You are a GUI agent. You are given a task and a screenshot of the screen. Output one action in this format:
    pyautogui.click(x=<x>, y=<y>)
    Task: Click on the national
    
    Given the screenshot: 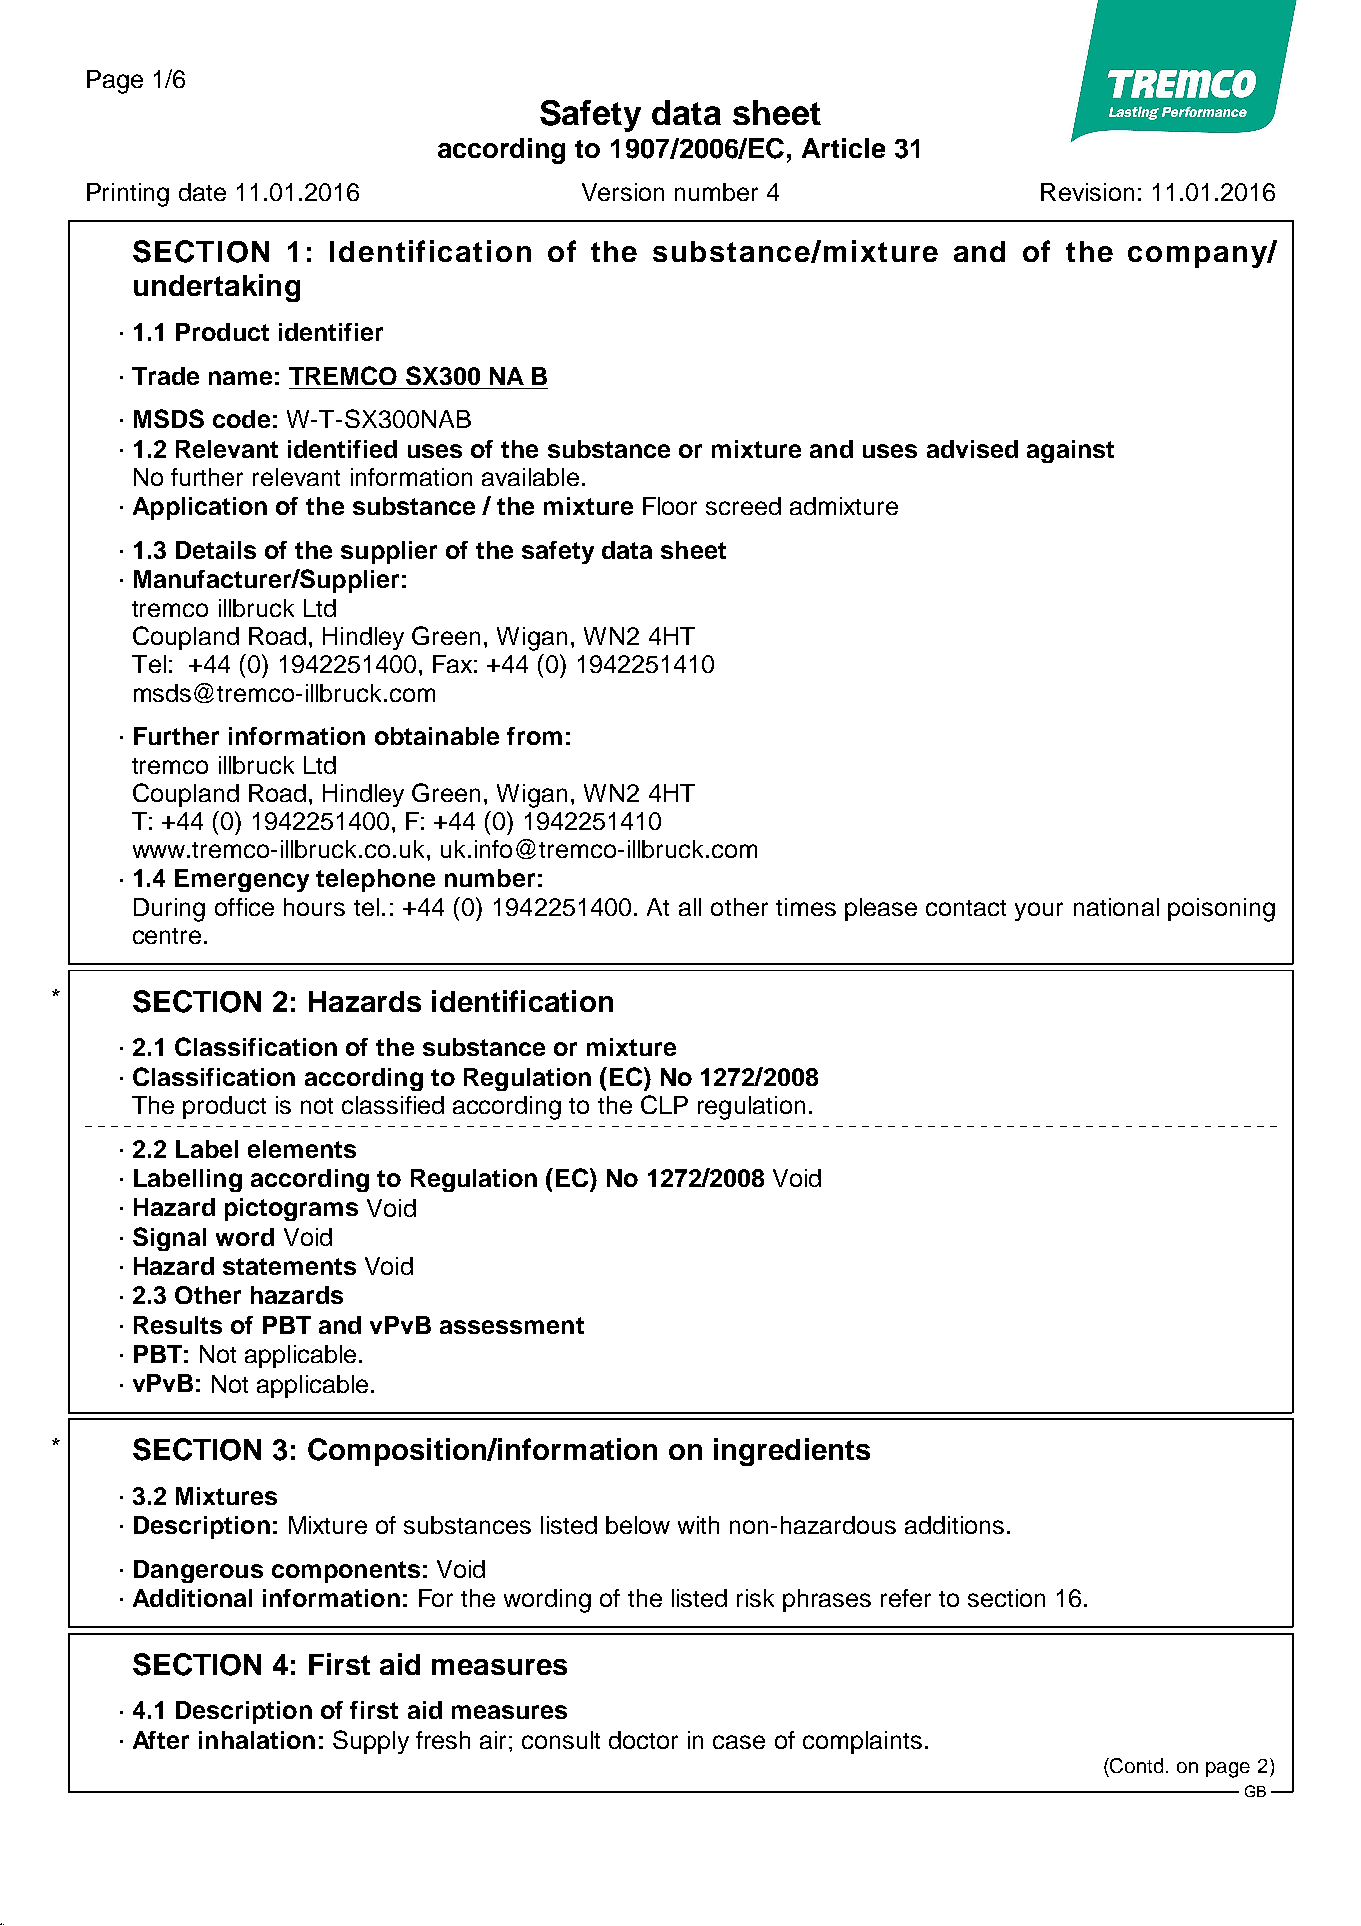 What is the action you would take?
    pyautogui.click(x=1116, y=907)
